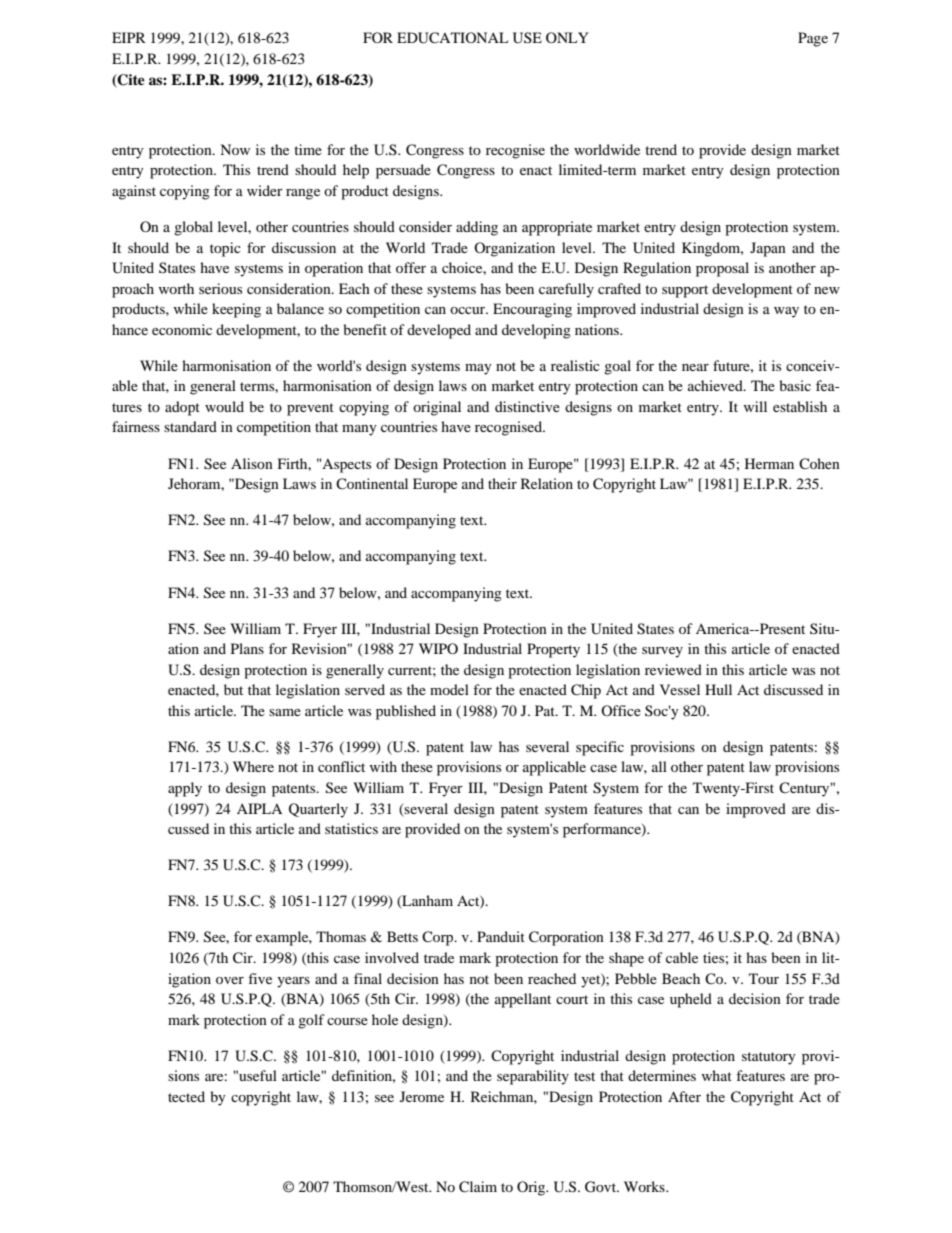 The height and width of the screenshot is (1233, 952). I want to click on golf, so click(311, 1021).
